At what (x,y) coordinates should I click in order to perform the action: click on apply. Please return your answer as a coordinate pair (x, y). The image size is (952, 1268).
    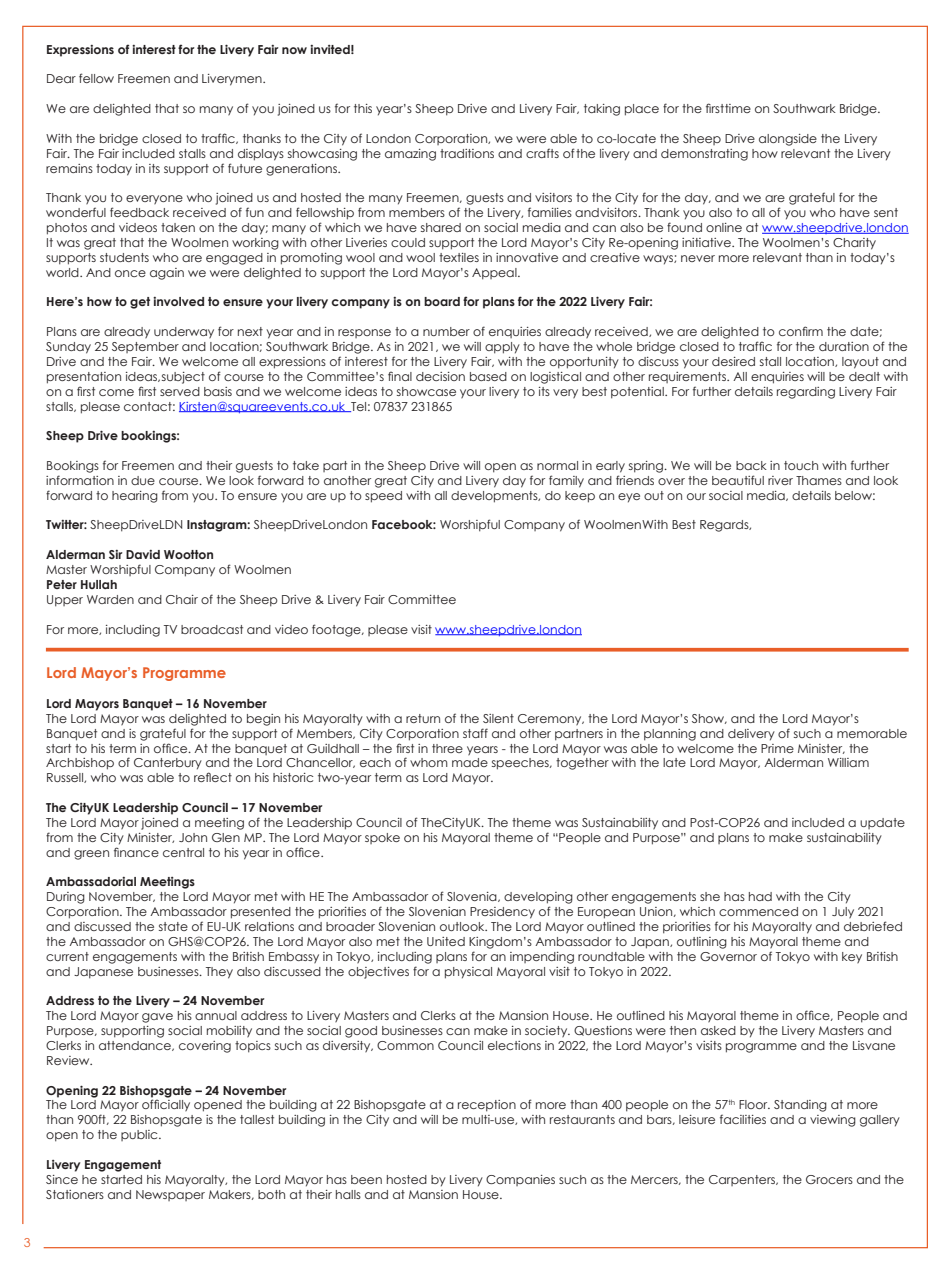
    Looking at the image, I should click on (502, 348).
